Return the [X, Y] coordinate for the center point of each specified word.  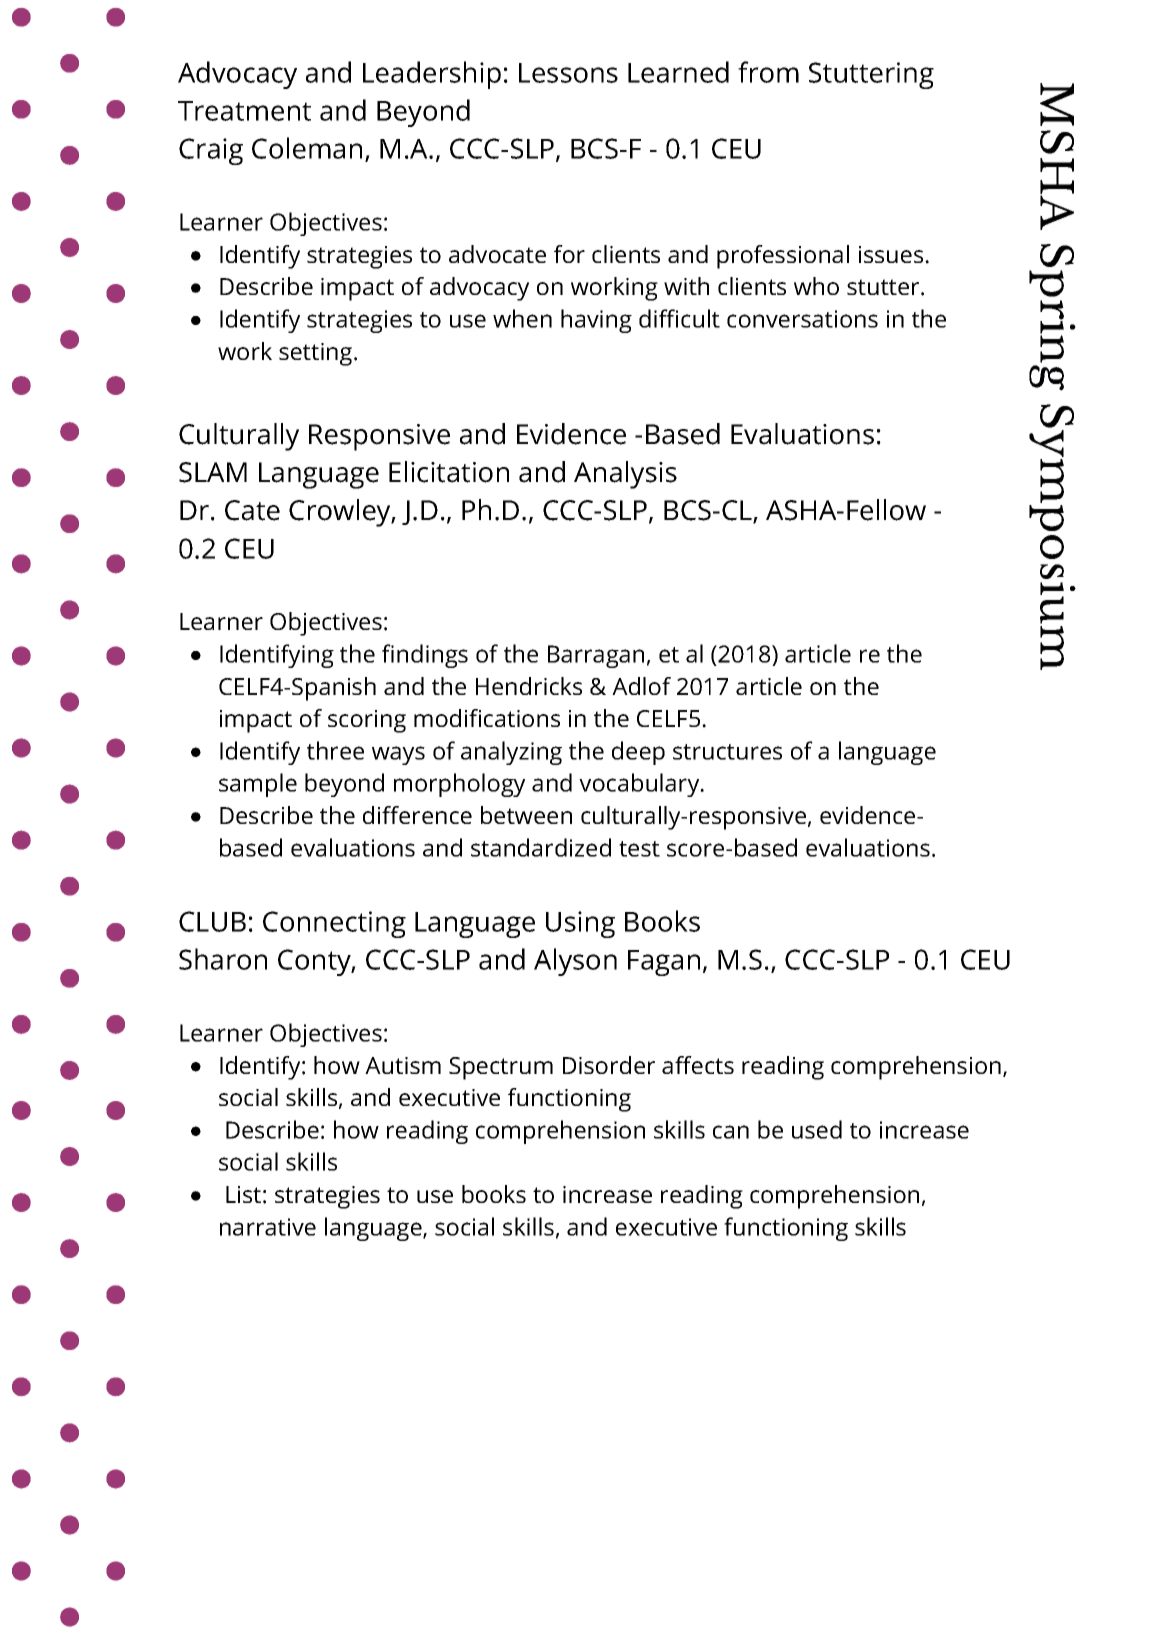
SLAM [213, 472]
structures [727, 752]
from [768, 72]
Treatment [244, 111]
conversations [802, 319]
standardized [541, 847]
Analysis [625, 475]
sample [258, 785]
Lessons [568, 73]
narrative [268, 1227]
